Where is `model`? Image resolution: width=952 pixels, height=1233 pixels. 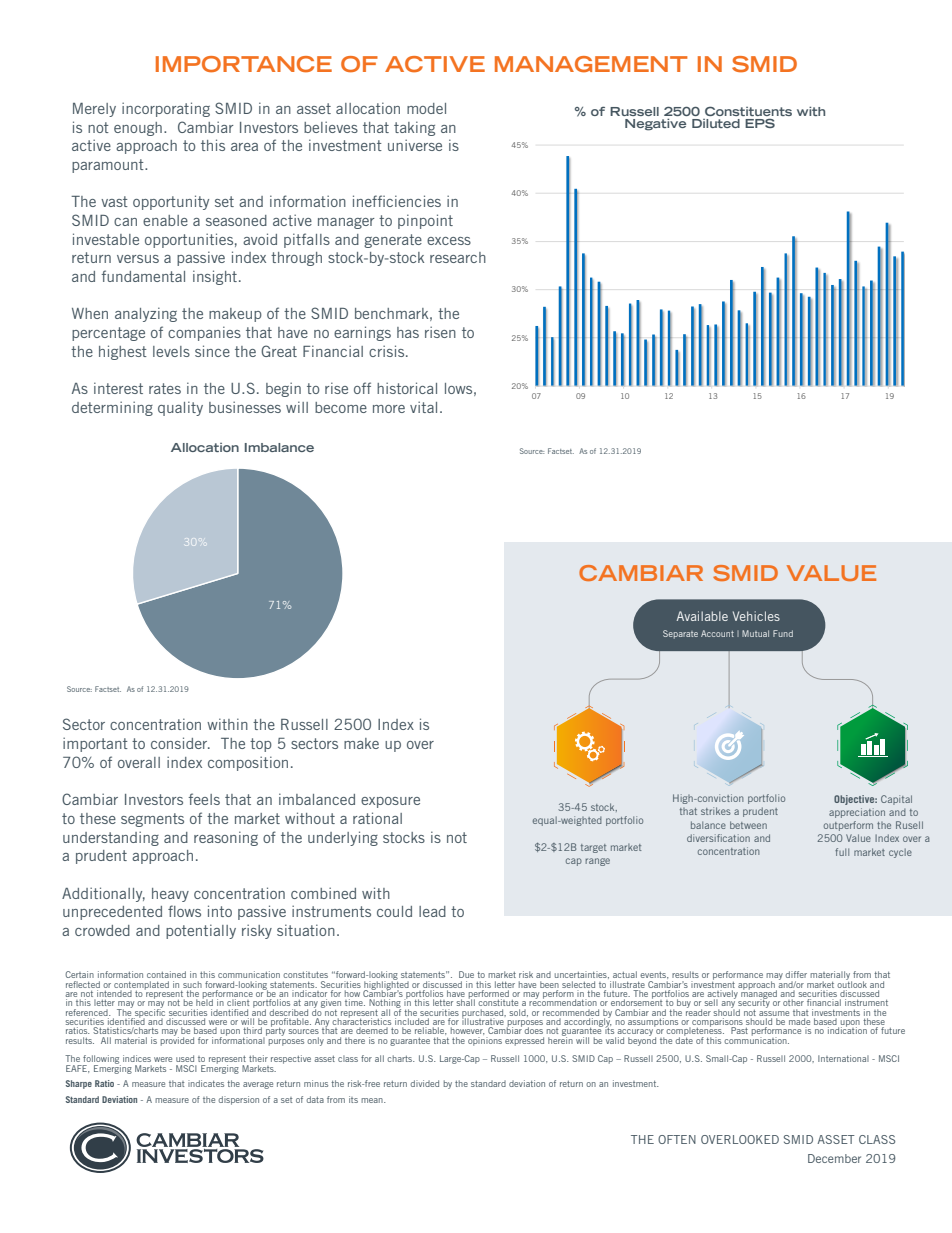 model is located at coordinates (426, 108).
